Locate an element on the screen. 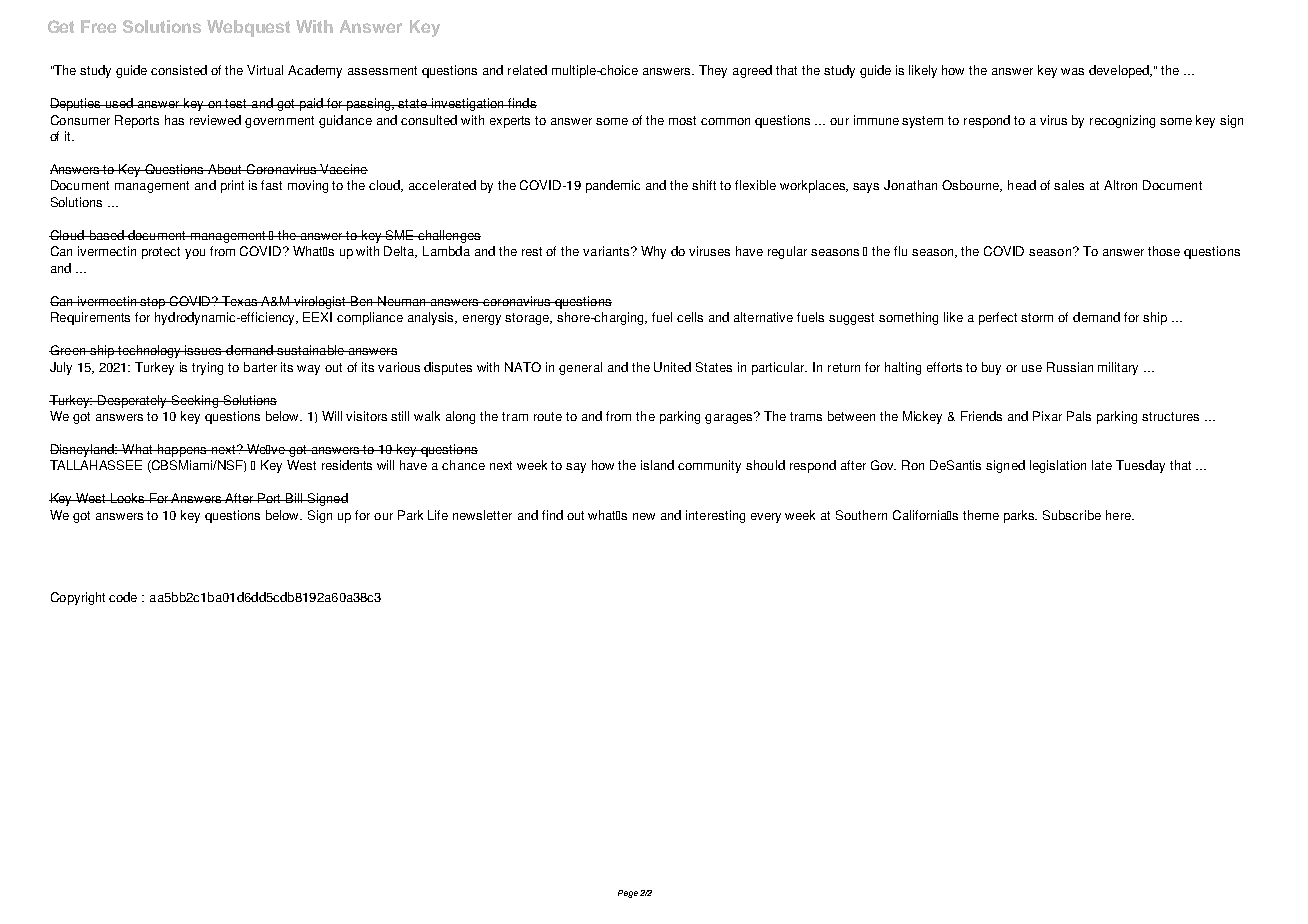 This screenshot has height=924, width=1308. They is located at coordinates (713, 71).
